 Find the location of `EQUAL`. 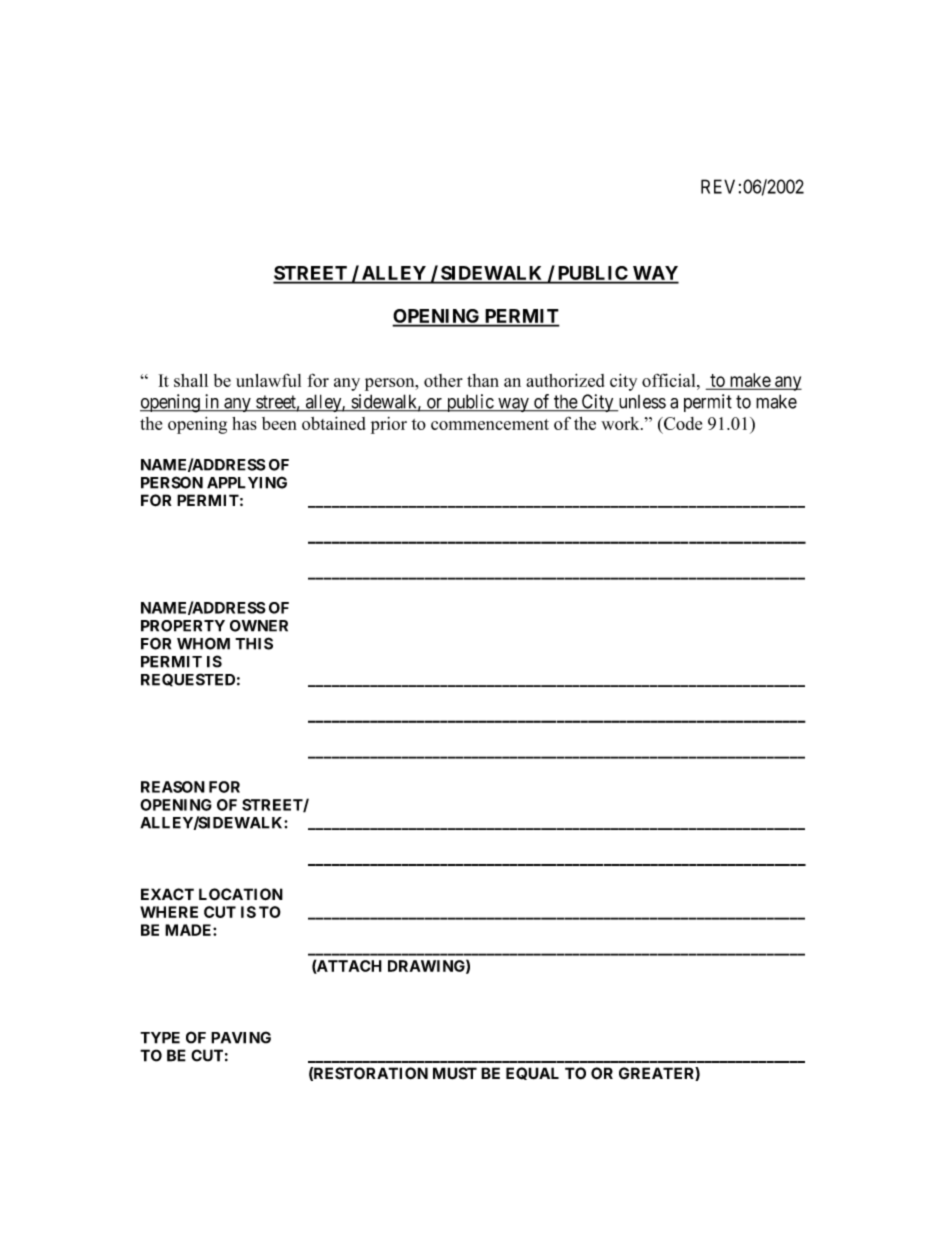

EQUAL is located at coordinates (532, 1073).
